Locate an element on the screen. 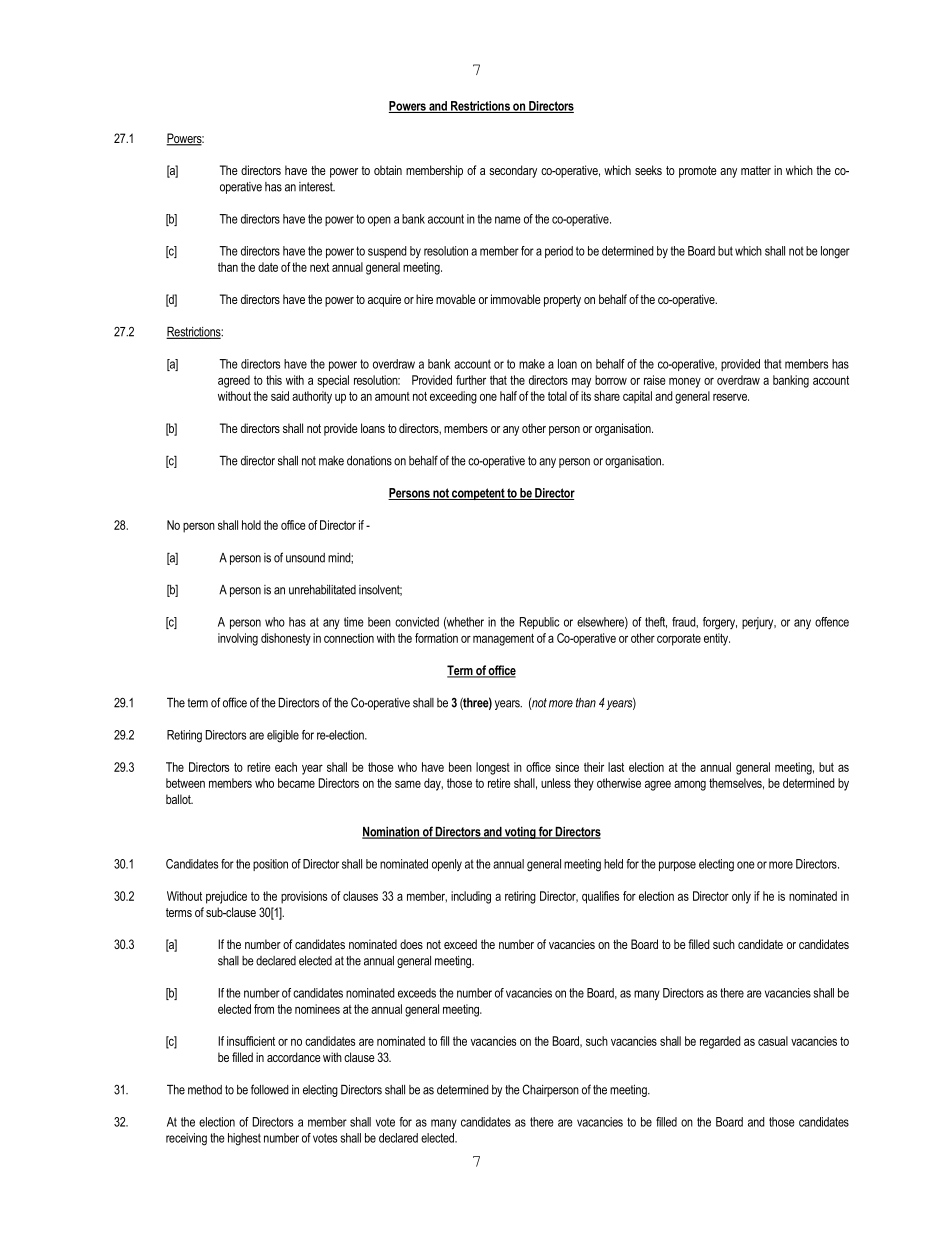  competent is located at coordinates (478, 494).
